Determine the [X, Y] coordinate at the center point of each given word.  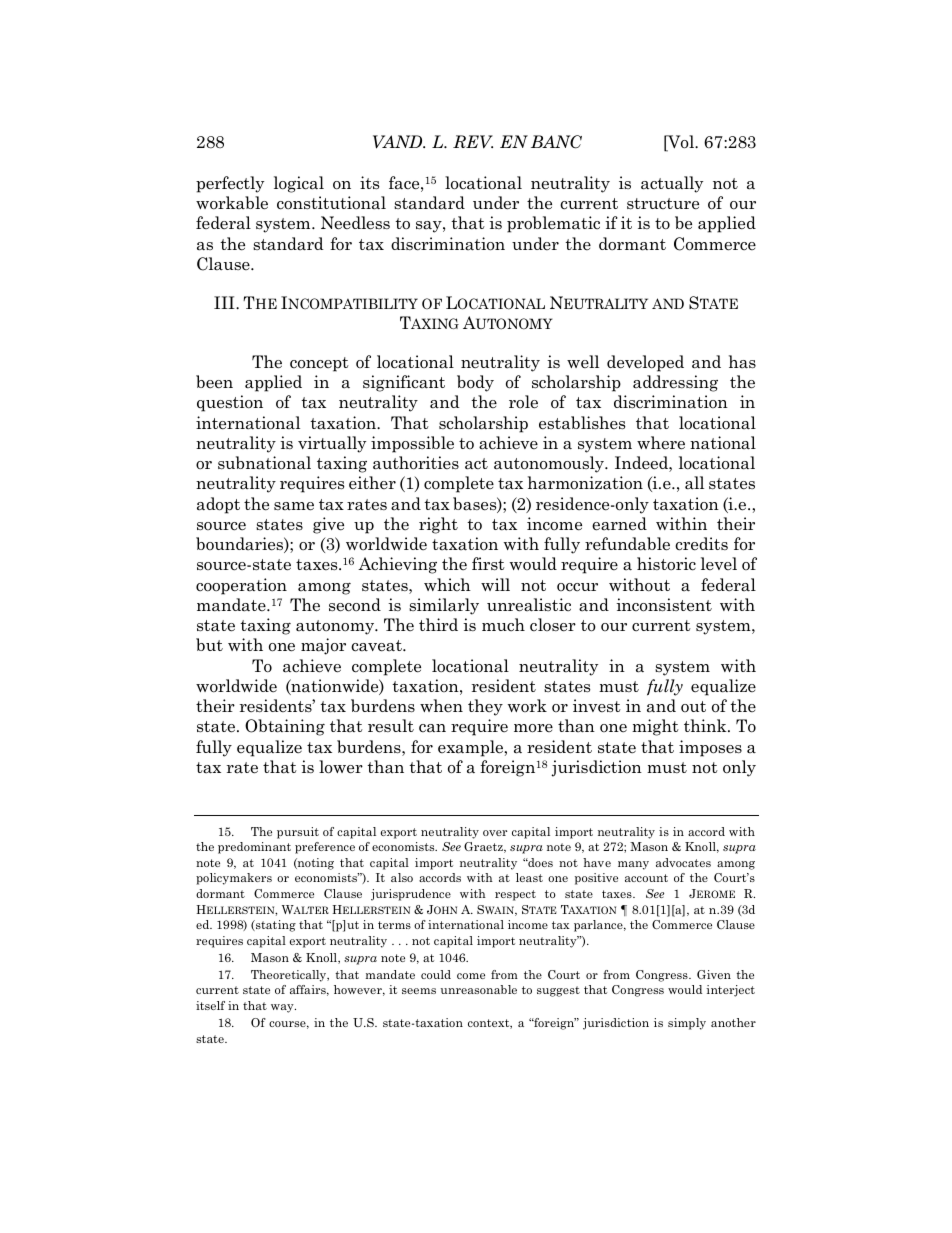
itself [210, 1005]
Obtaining [285, 727]
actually [672, 184]
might [655, 727]
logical [299, 184]
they [485, 707]
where [661, 443]
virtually [332, 444]
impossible [412, 444]
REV [473, 142]
